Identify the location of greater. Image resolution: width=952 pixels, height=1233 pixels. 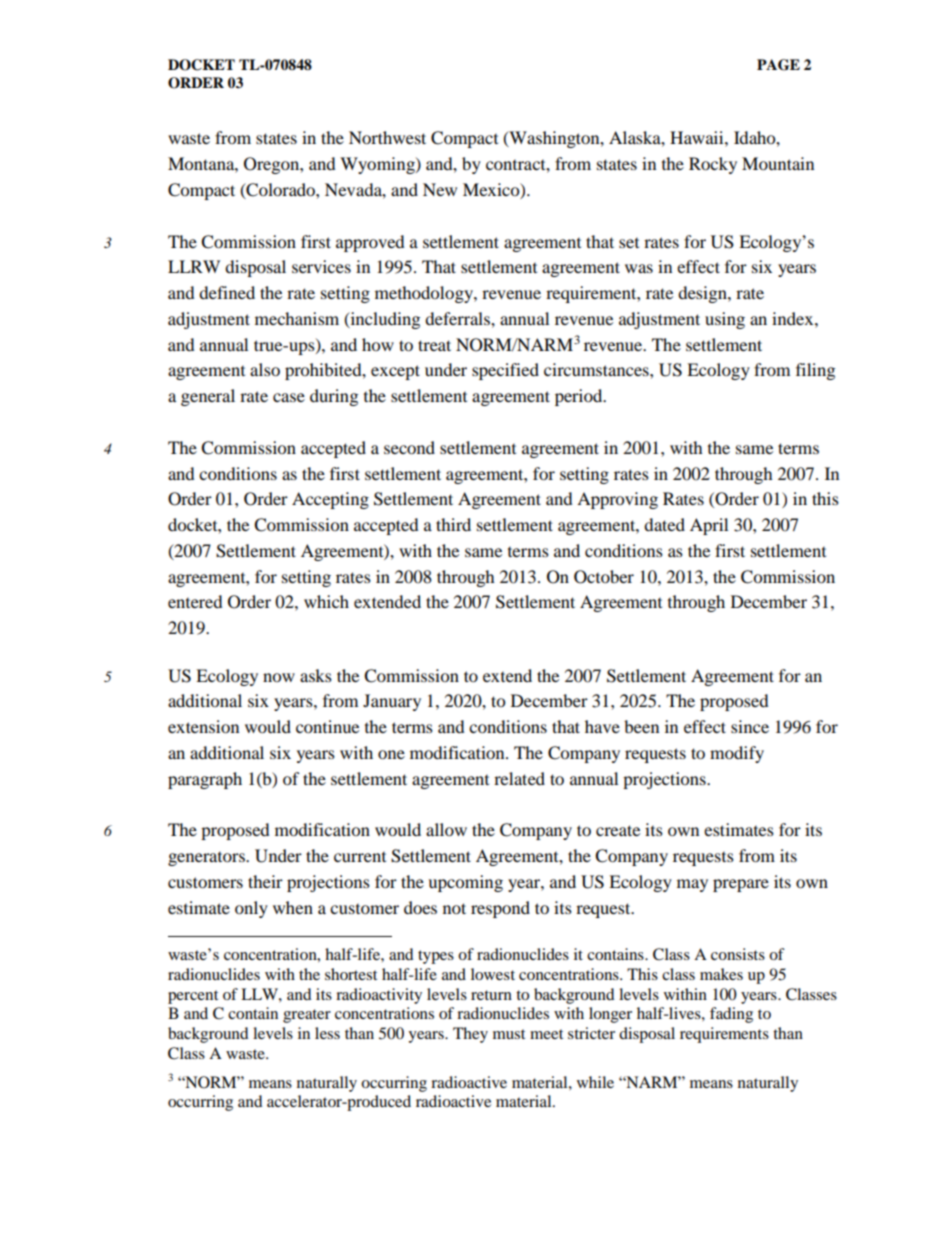
(307, 1016).
